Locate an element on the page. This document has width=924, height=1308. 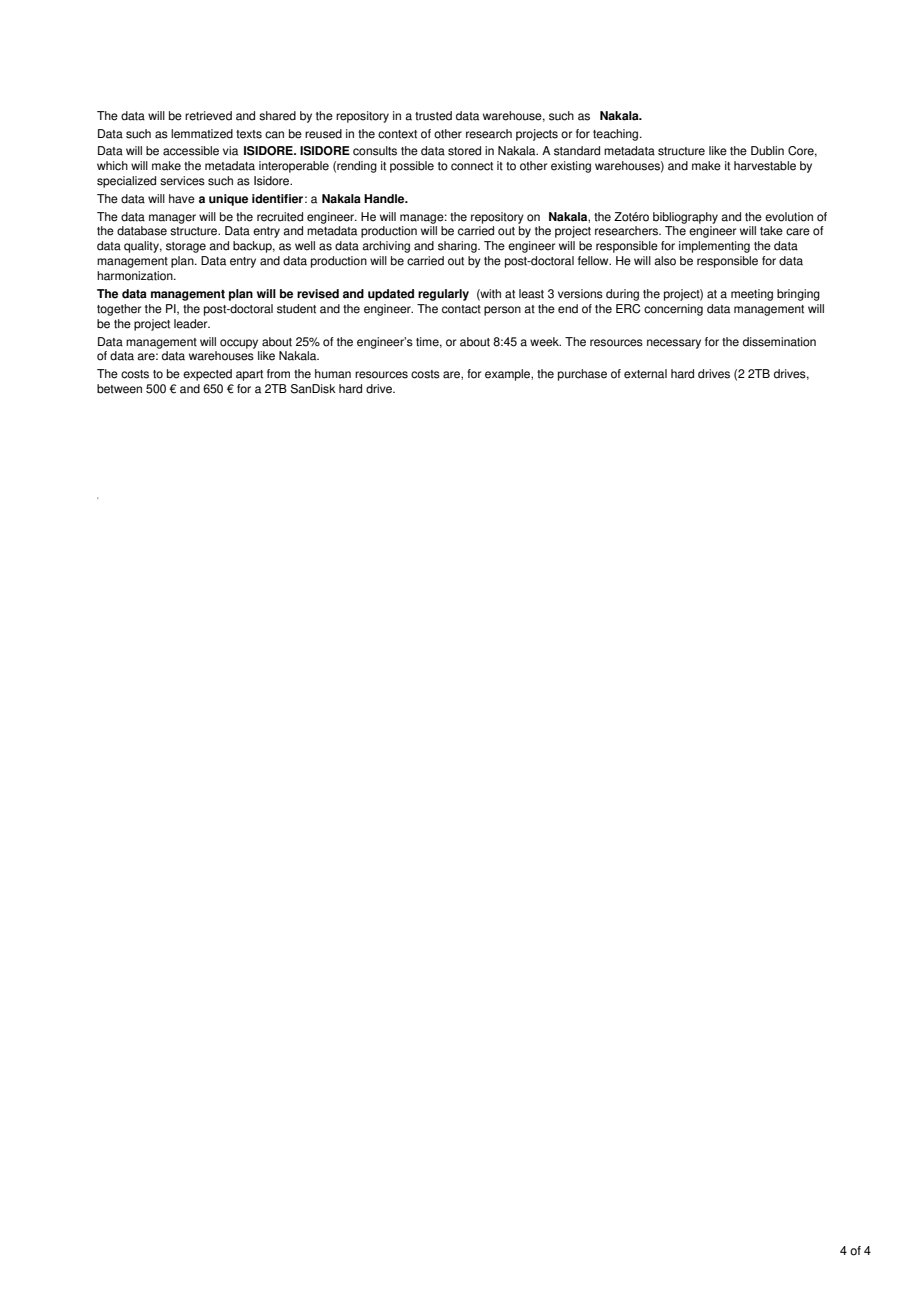
external is located at coordinates (645, 374).
